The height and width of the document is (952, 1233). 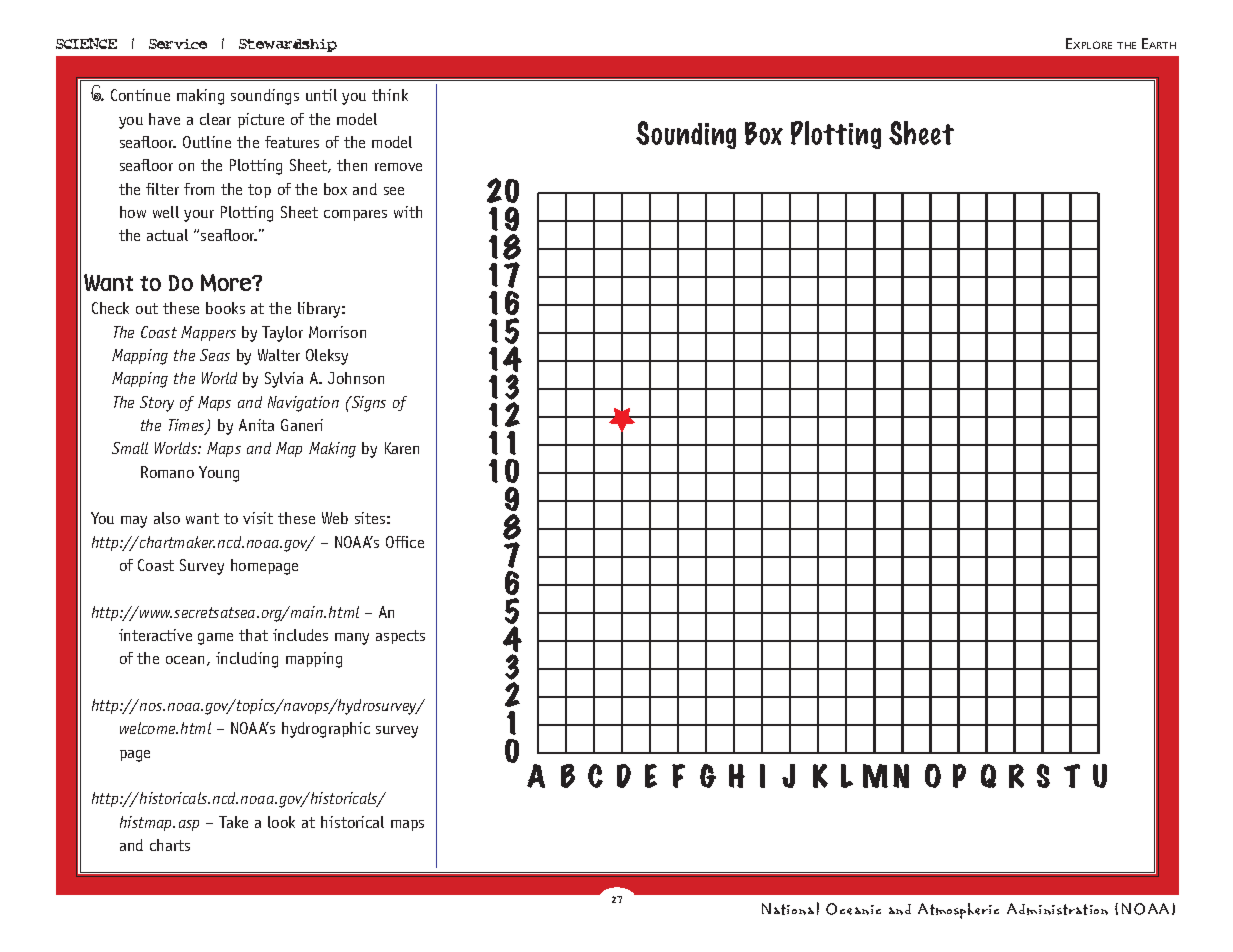 I want to click on Service, so click(x=178, y=44).
